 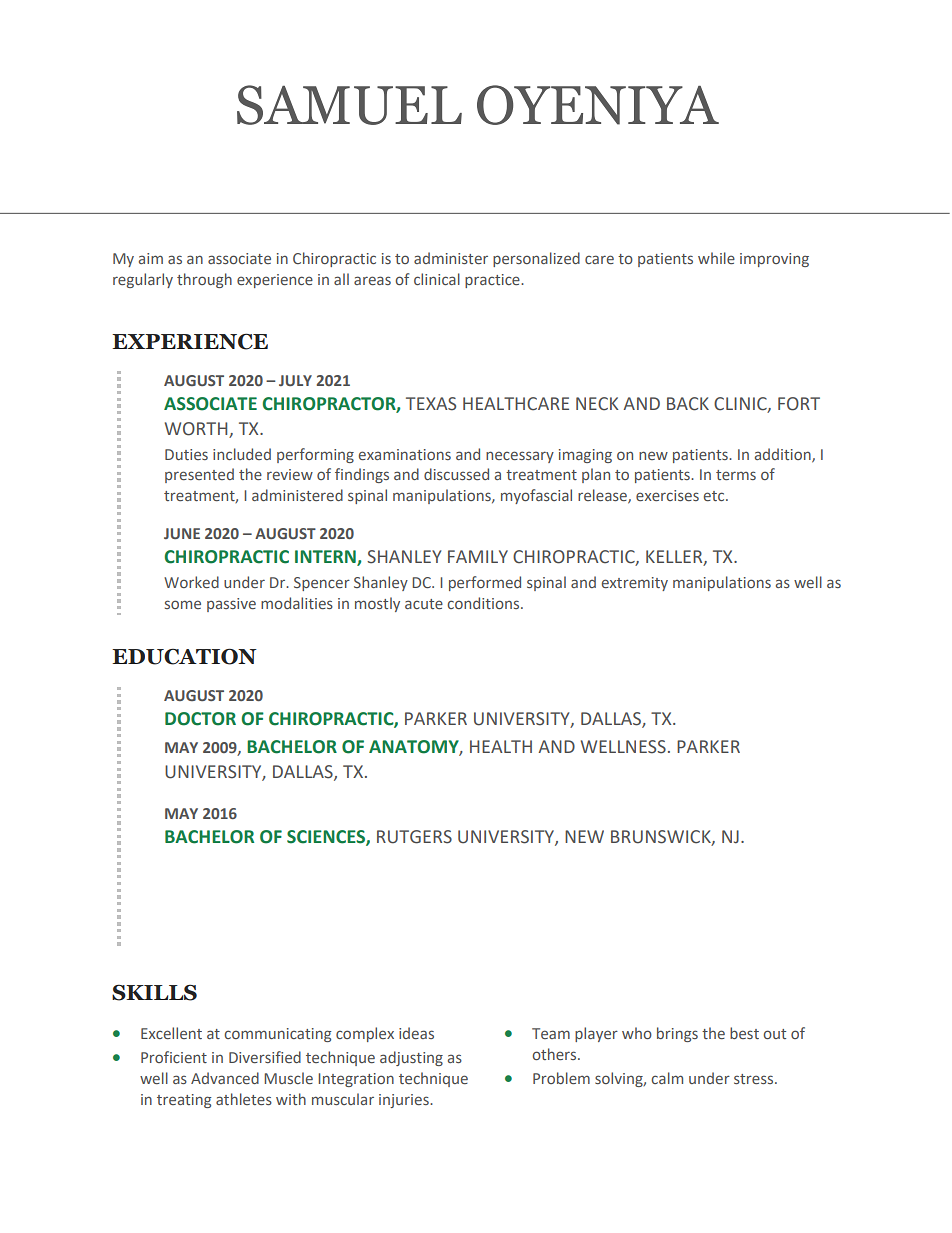 I want to click on RUTGERS, so click(x=414, y=837).
